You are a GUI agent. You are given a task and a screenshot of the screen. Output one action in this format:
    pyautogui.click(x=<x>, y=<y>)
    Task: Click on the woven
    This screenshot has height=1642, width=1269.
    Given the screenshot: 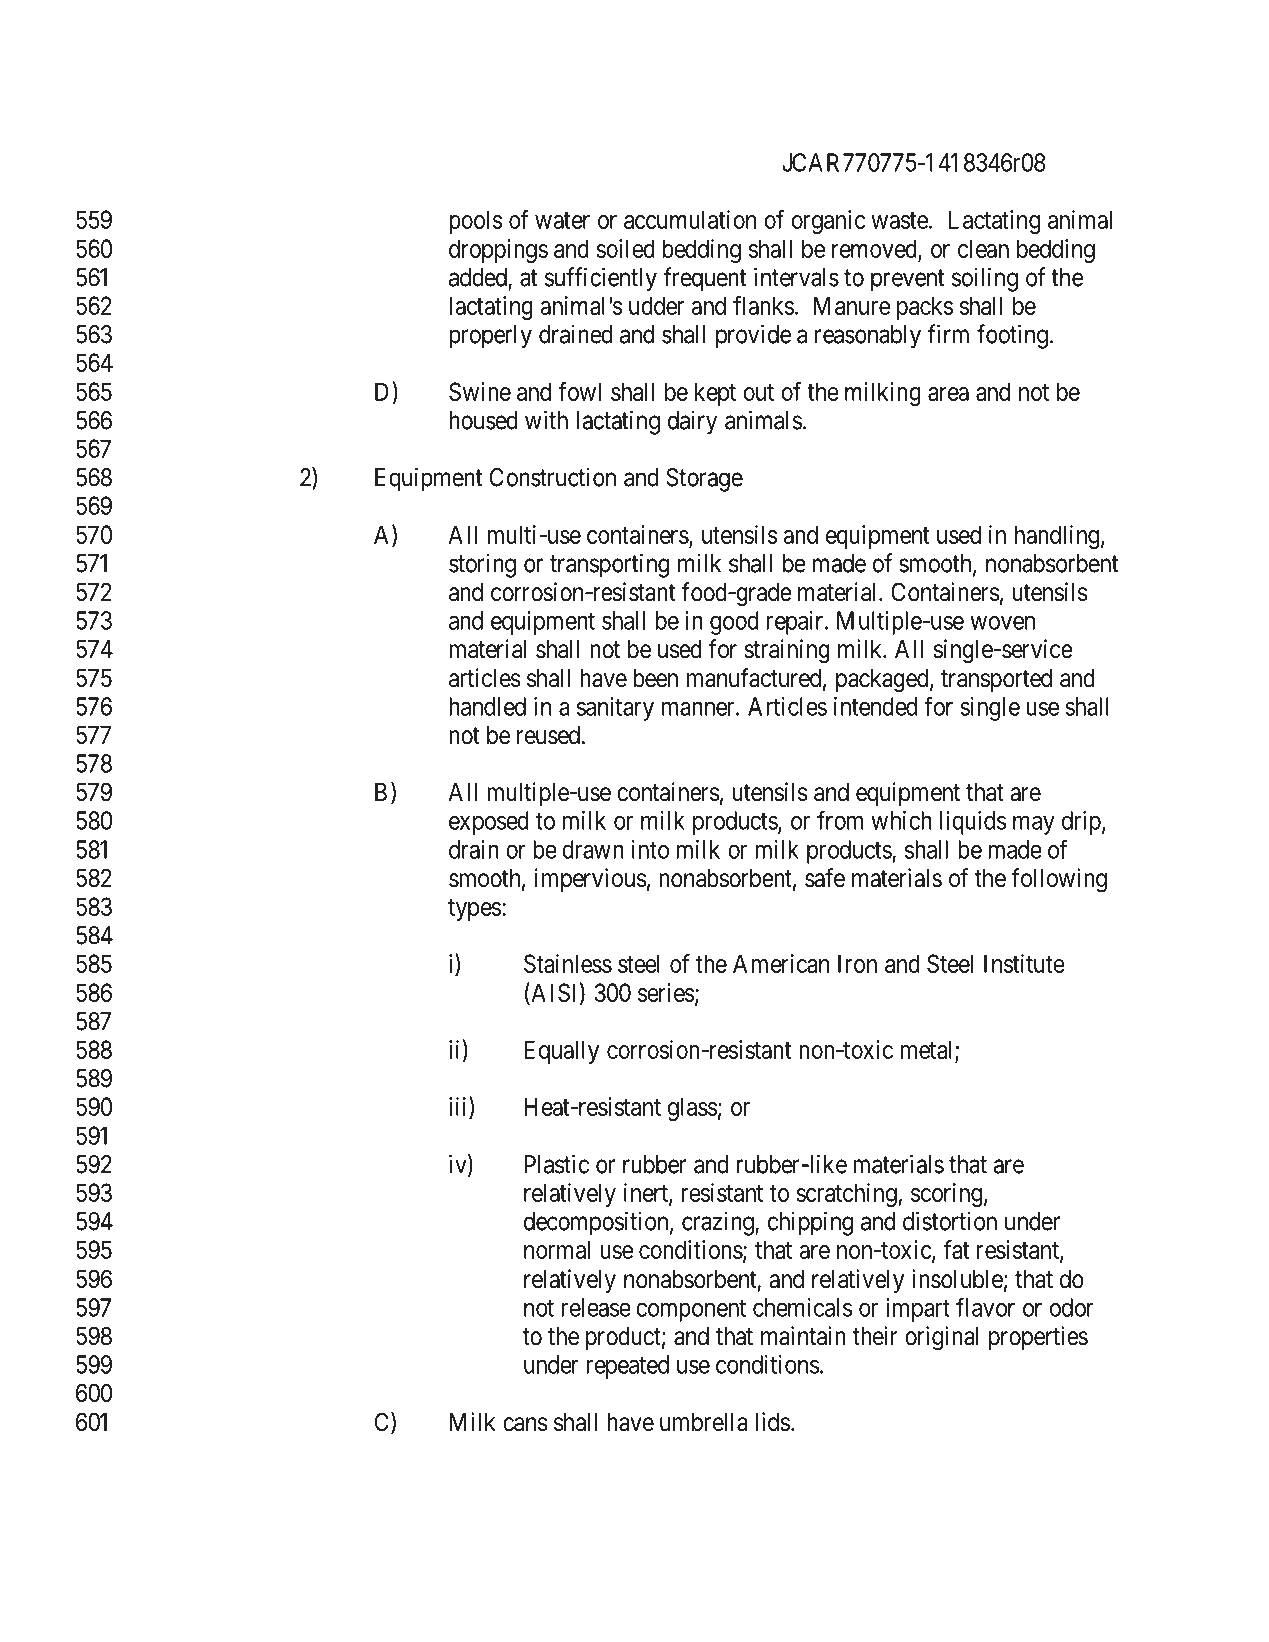 What is the action you would take?
    pyautogui.click(x=1002, y=623)
